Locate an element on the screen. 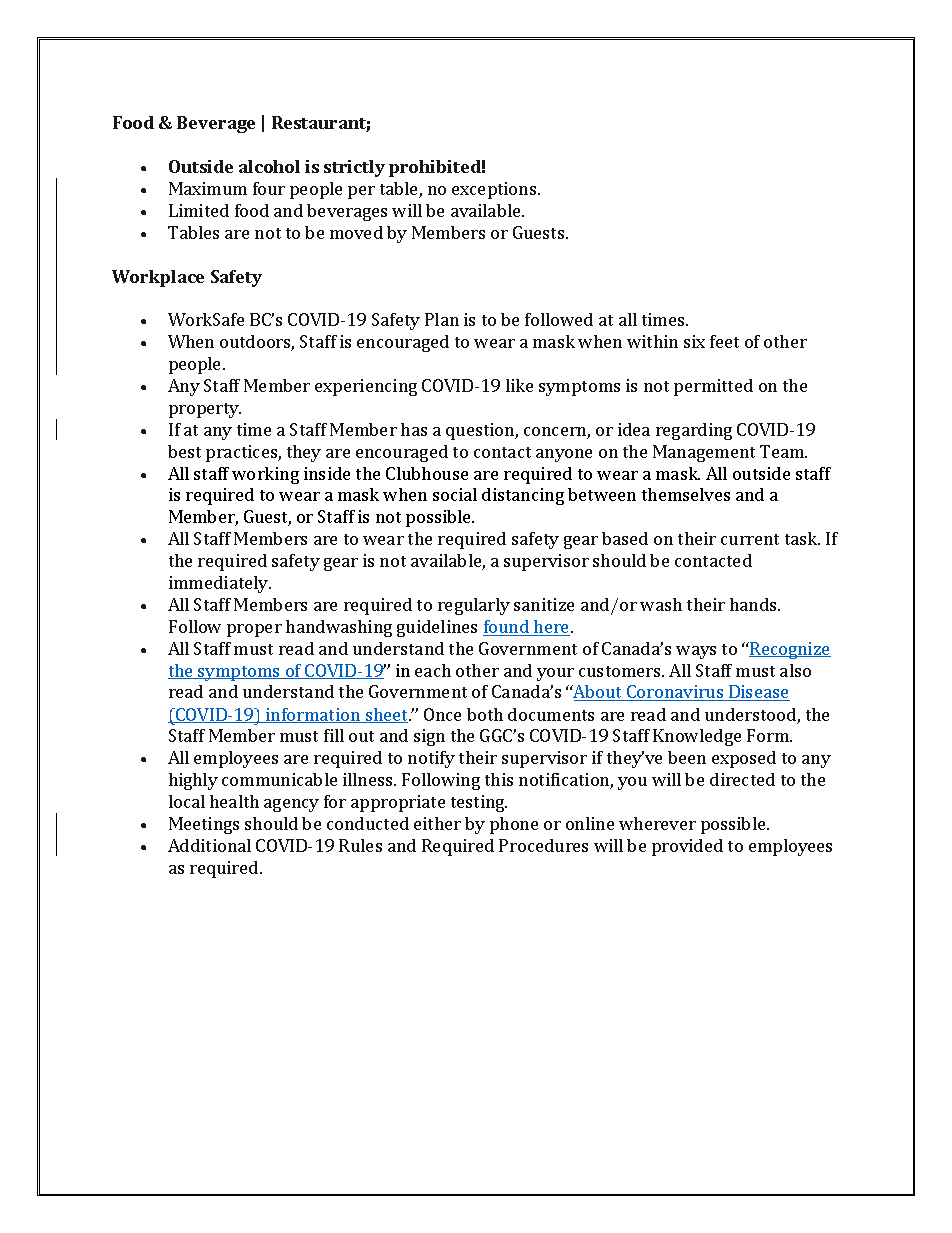 The width and height of the screenshot is (952, 1233). feet is located at coordinates (724, 341).
